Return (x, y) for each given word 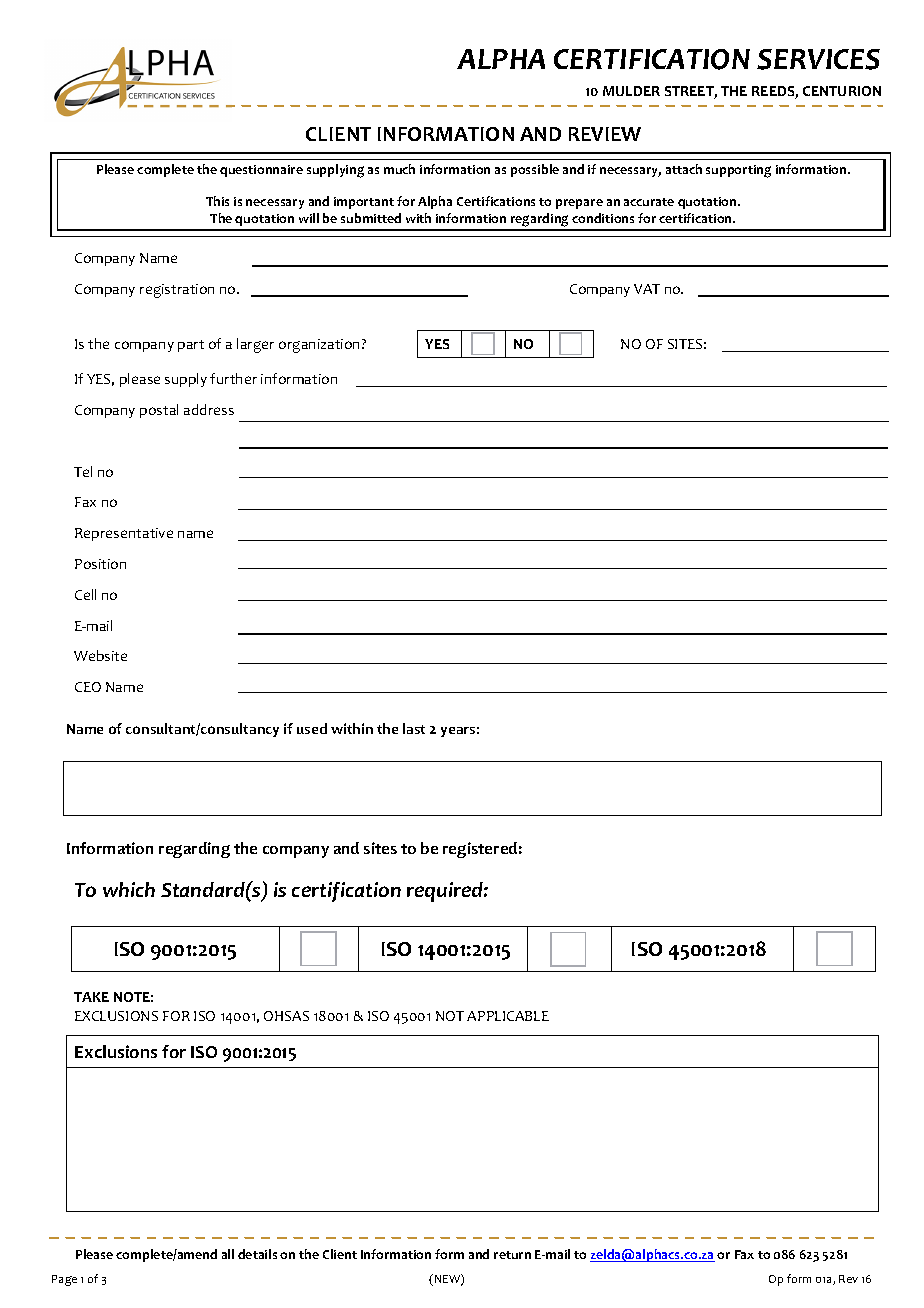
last (414, 728)
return (512, 1255)
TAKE (91, 997)
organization (321, 346)
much (399, 169)
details (257, 1254)
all (228, 1254)
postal (159, 411)
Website (100, 655)
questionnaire (261, 171)
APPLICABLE (508, 1016)
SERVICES (818, 59)
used (312, 728)
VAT (647, 289)
